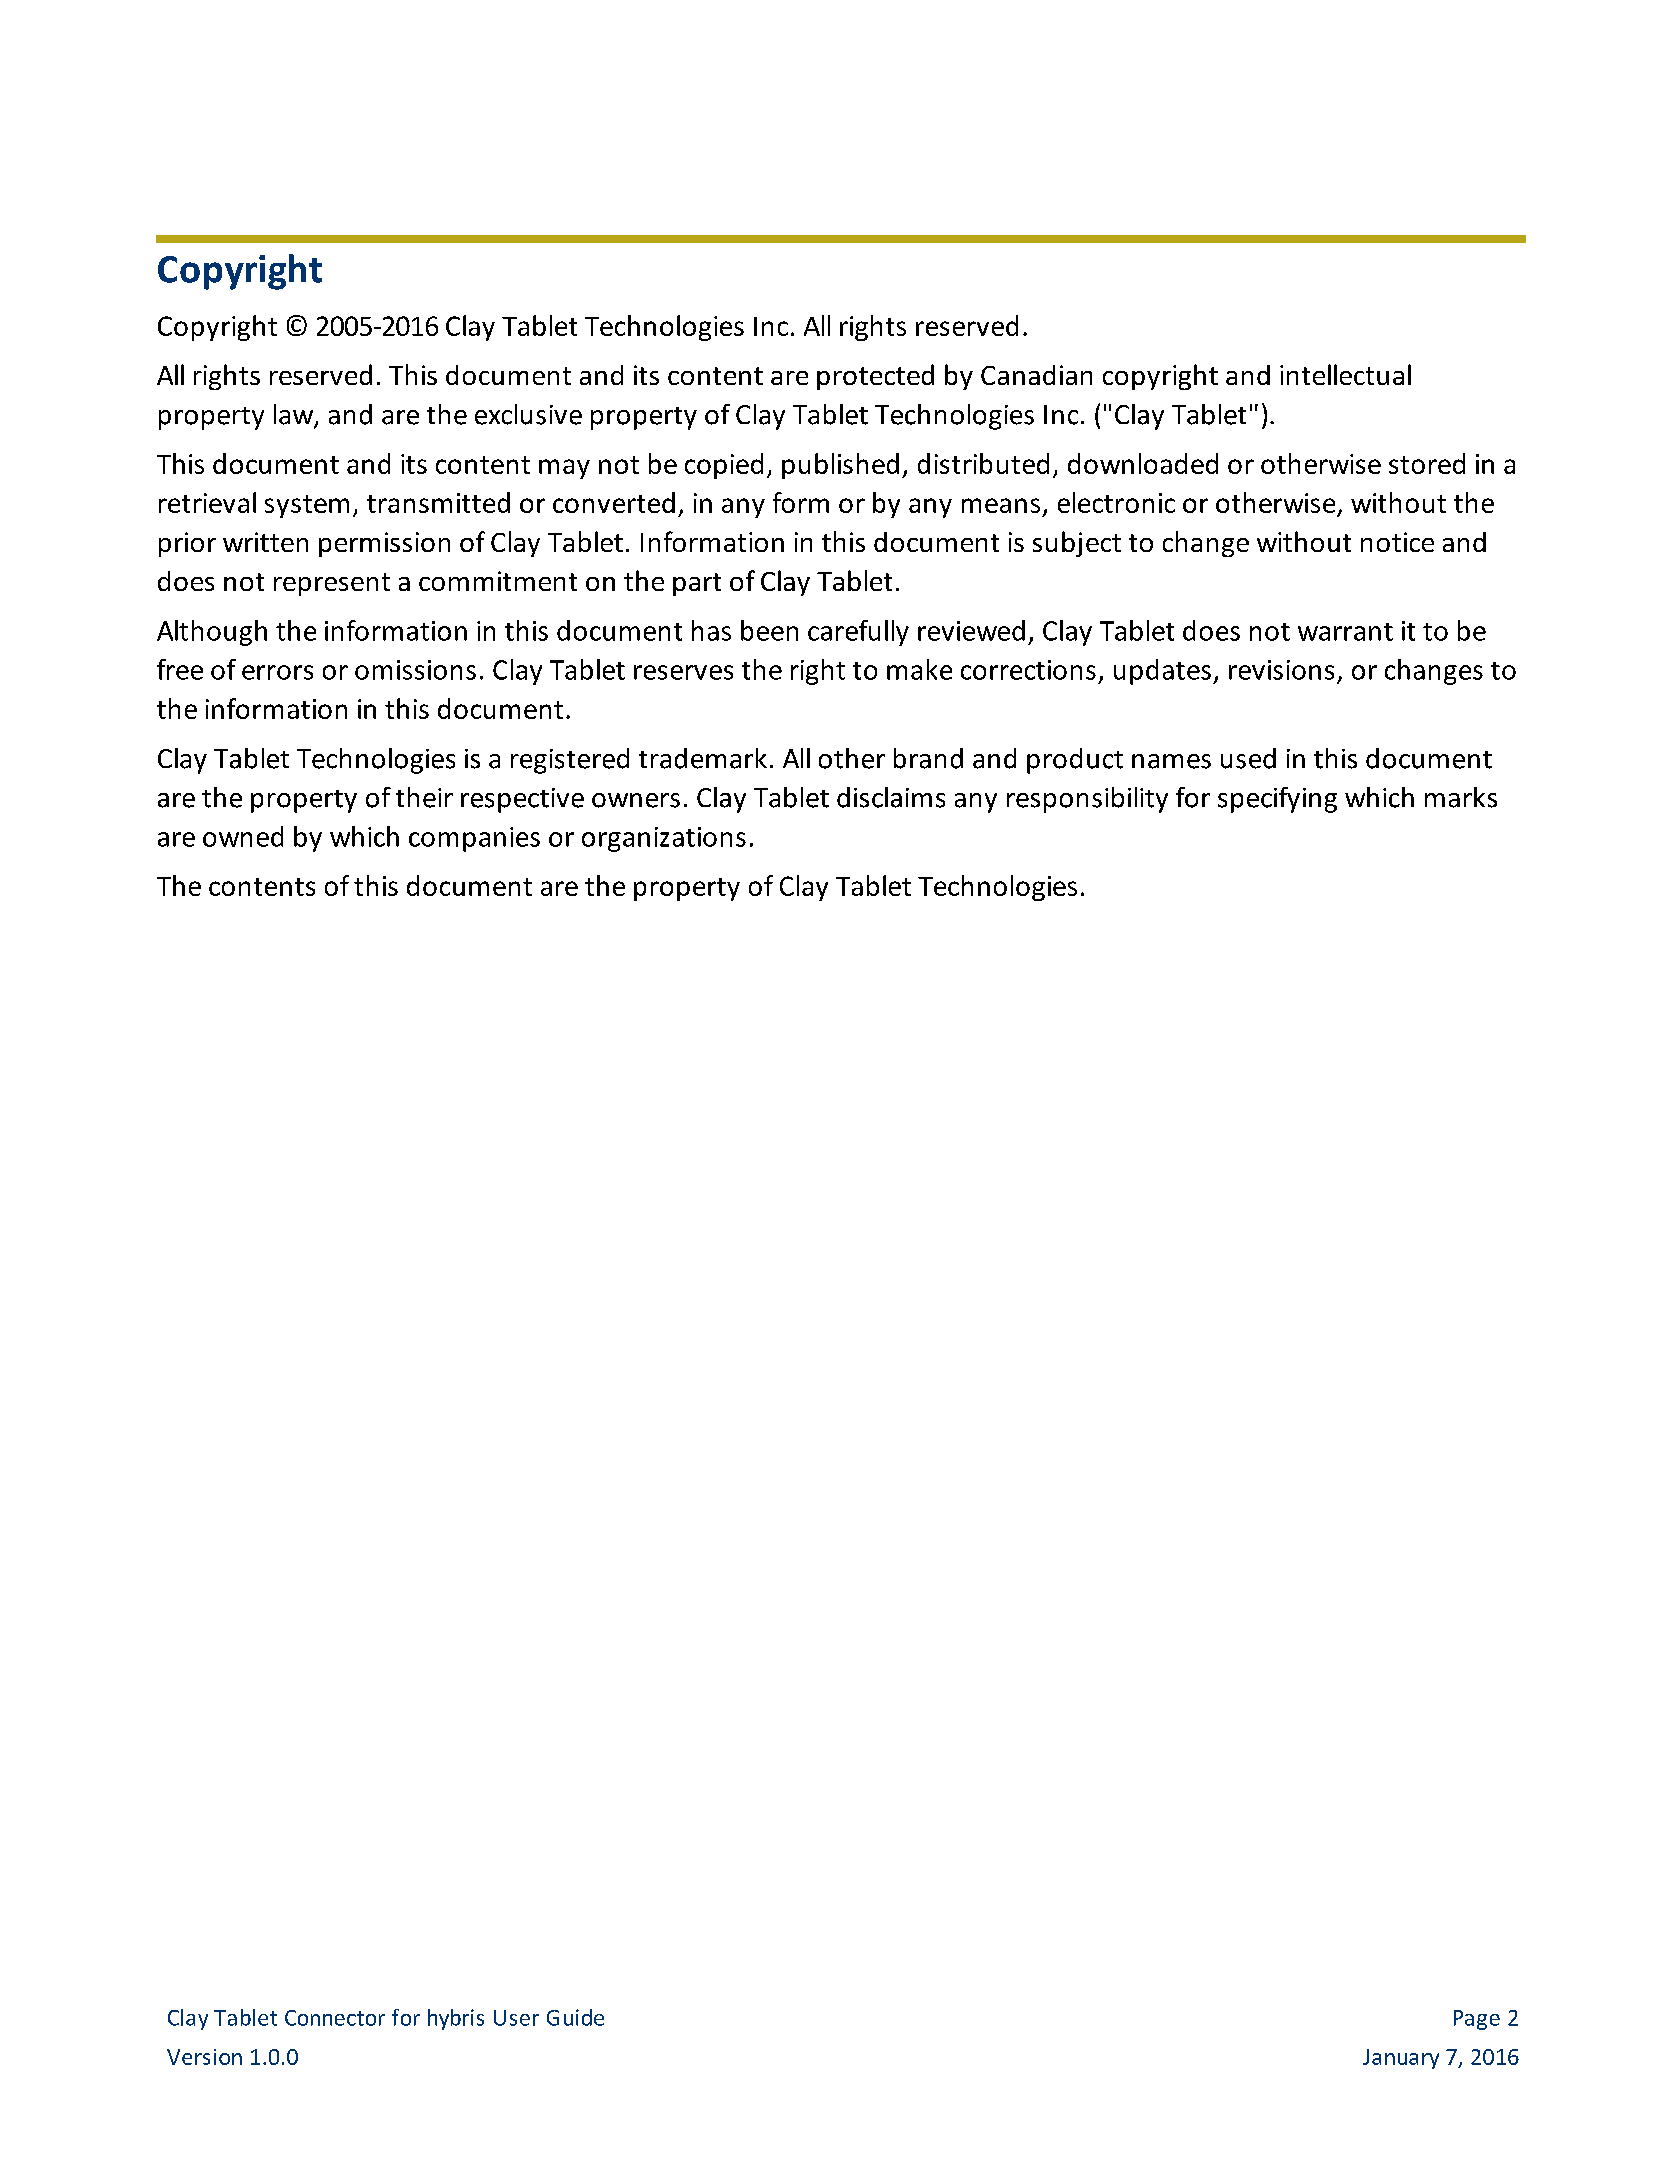 This screenshot has height=2175, width=1680. Describe the element at coordinates (204, 2057) in the screenshot. I see `Version` at that location.
